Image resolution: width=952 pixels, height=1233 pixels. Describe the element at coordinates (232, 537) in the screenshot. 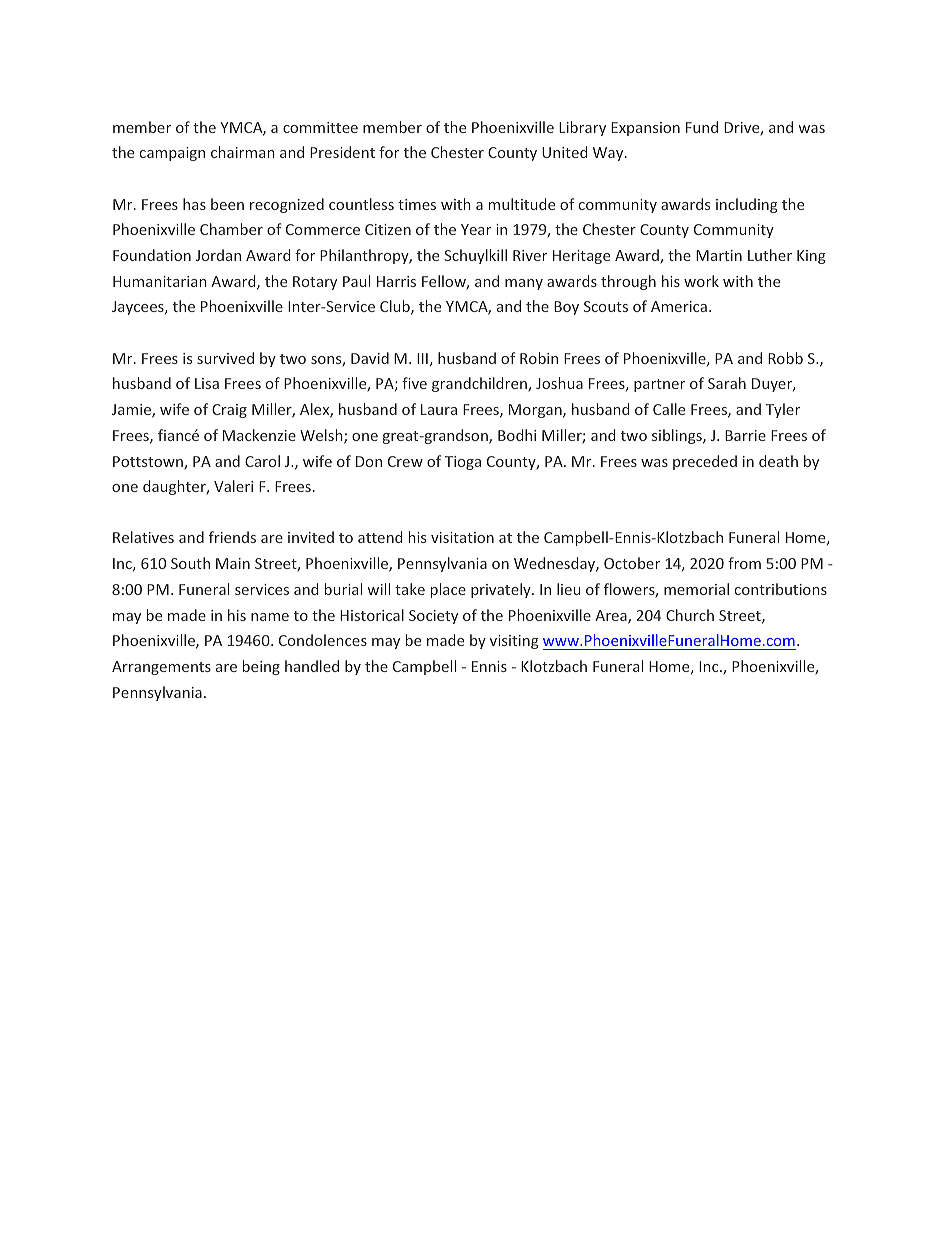

I see `friends` at that location.
